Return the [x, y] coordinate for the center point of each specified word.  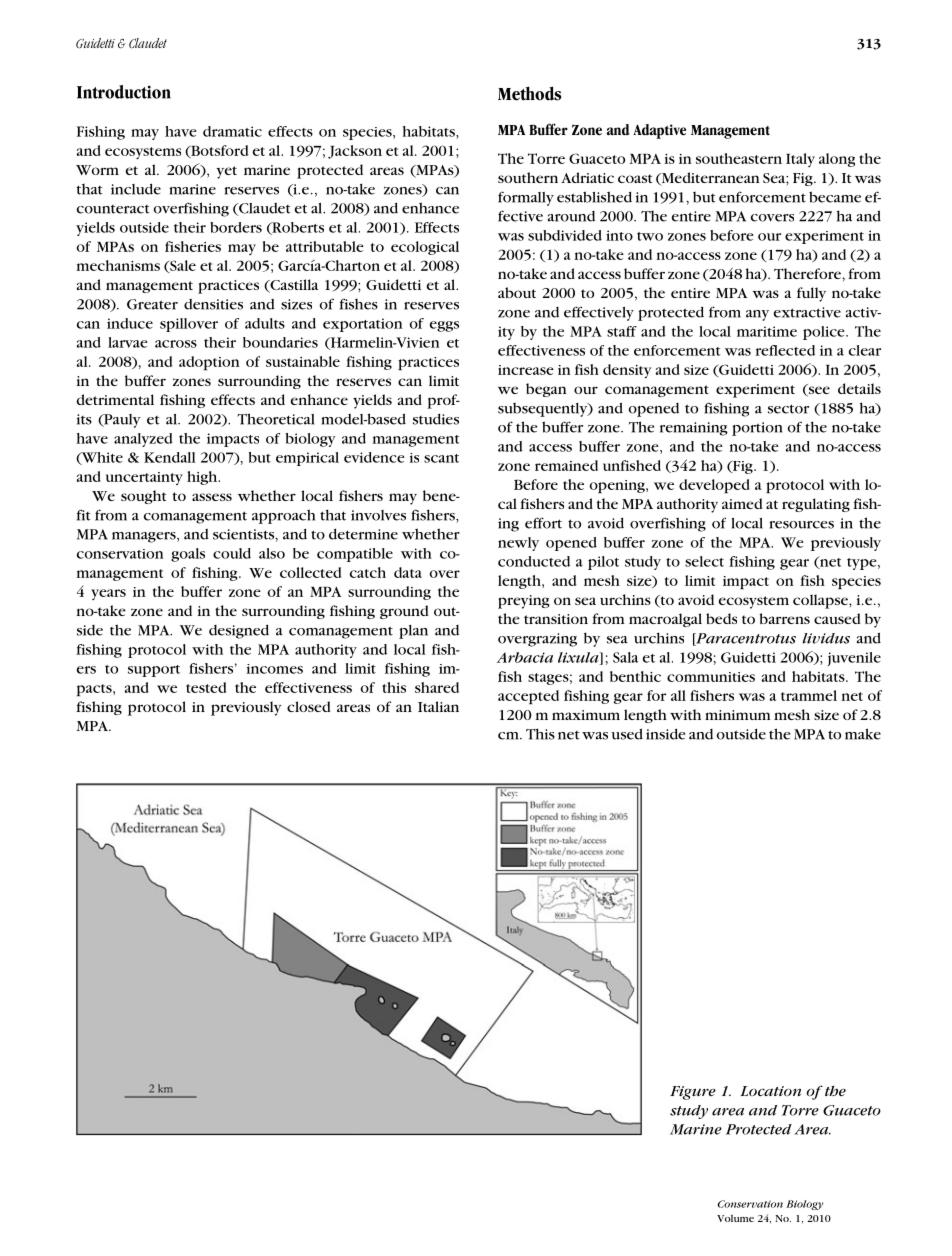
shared [437, 687]
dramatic [232, 131]
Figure [693, 1093]
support [154, 671]
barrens [784, 618]
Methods [529, 93]
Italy [800, 160]
